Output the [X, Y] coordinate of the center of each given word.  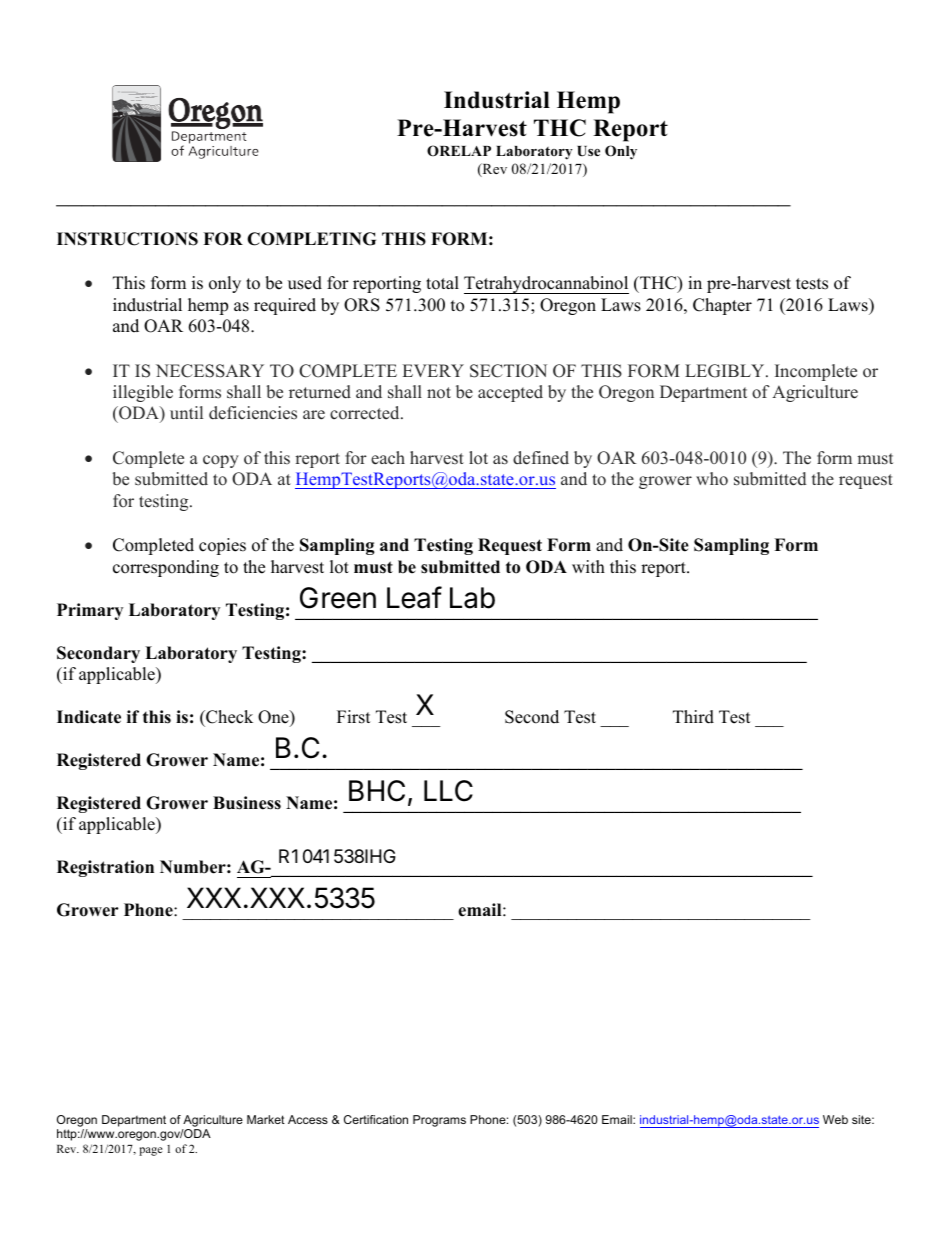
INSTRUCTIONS [127, 239]
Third [693, 717]
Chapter [722, 306]
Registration [105, 868]
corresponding [166, 568]
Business [247, 803]
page [150, 1151]
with [588, 566]
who [712, 479]
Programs [439, 1121]
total [442, 283]
